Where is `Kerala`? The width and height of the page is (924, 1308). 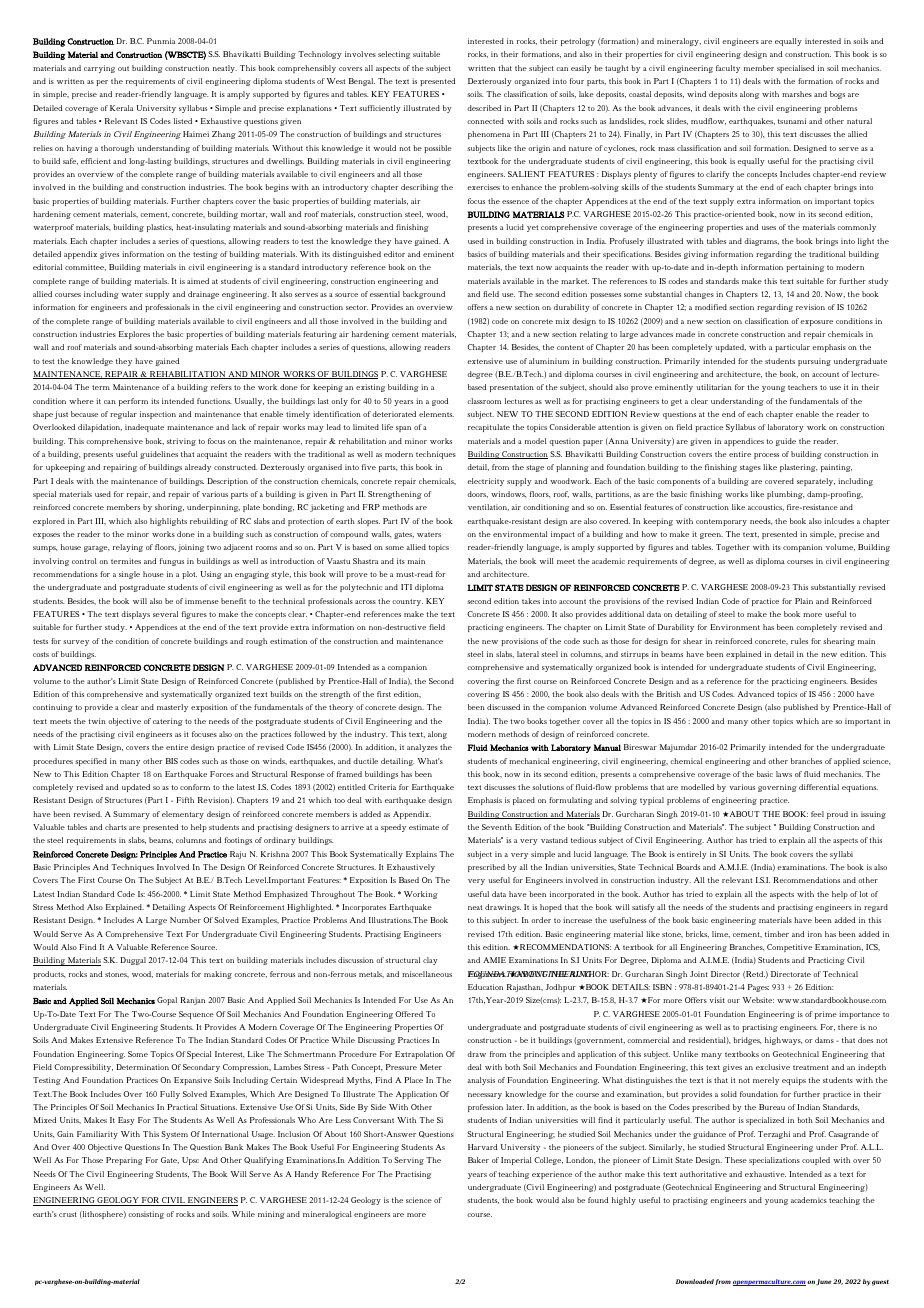
Kerala is located at coordinates (121, 108).
